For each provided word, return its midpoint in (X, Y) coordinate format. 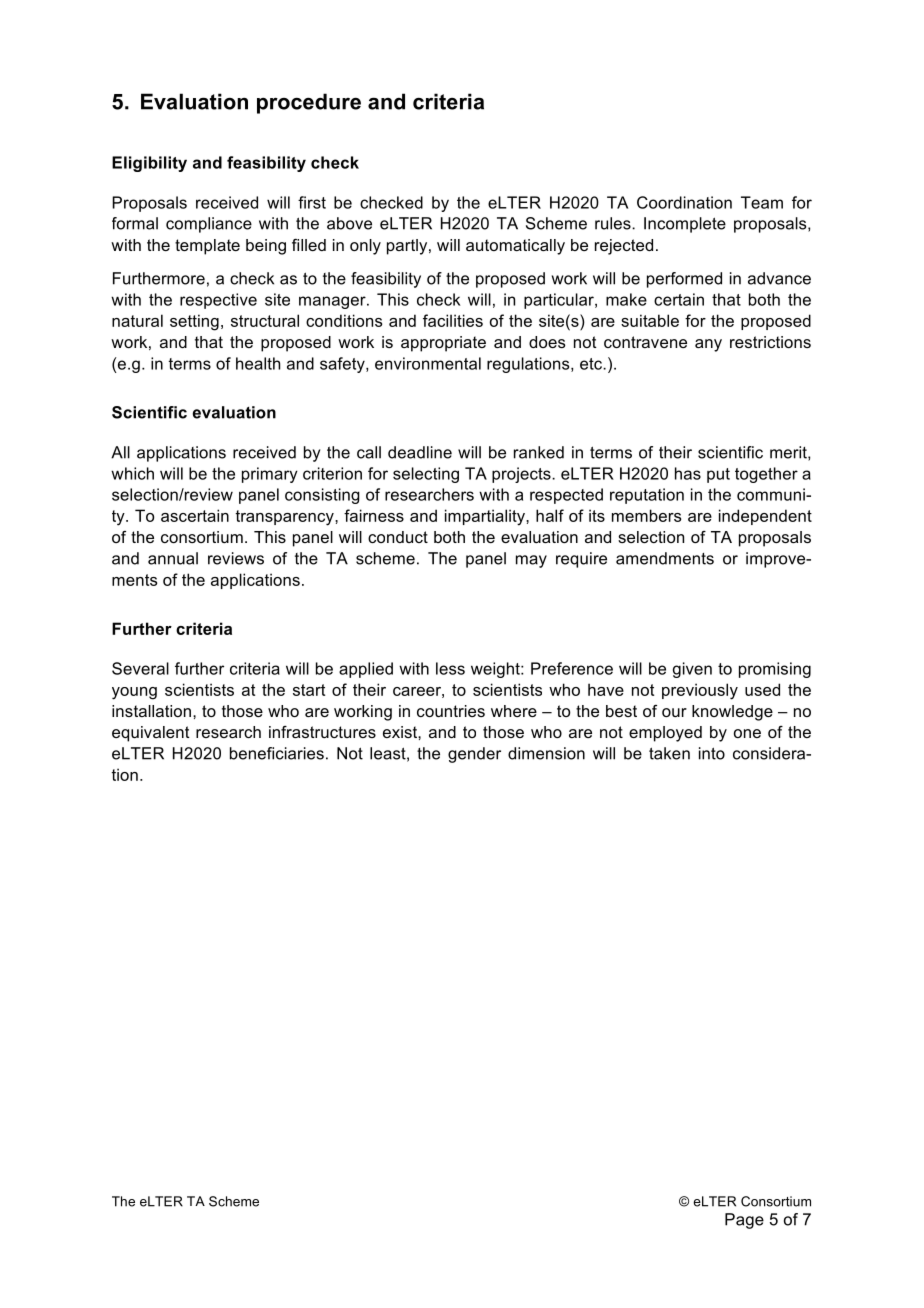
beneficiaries (277, 753)
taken (669, 753)
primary (270, 475)
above (349, 223)
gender (474, 755)
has (688, 473)
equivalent (151, 734)
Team (762, 202)
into (712, 753)
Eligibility (149, 164)
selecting (426, 475)
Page (744, 1221)
